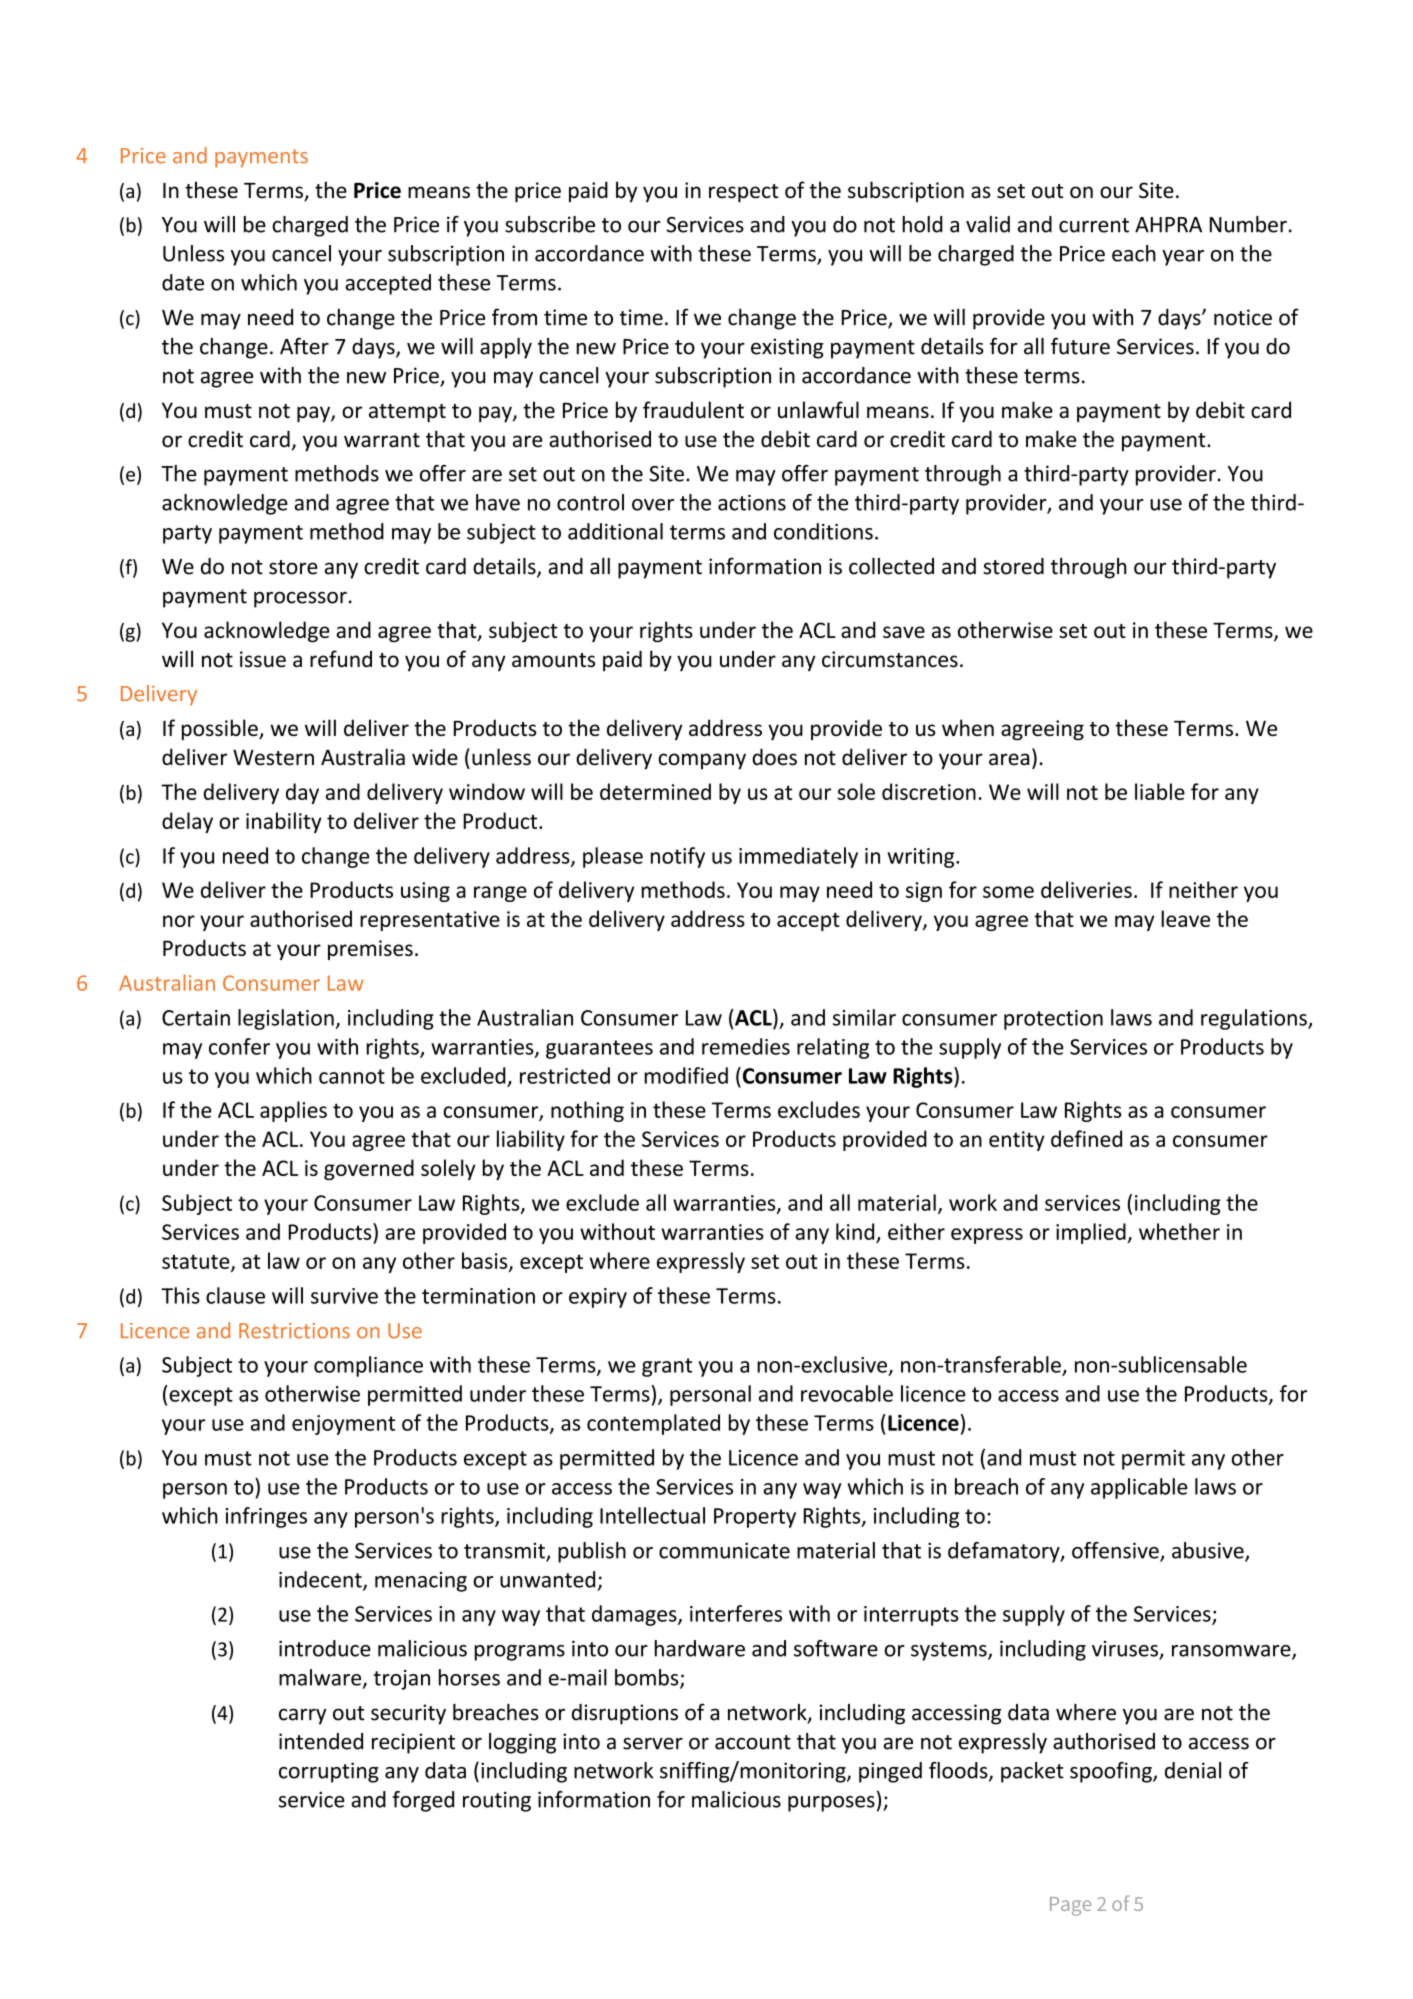  Describe the element at coordinates (341, 659) in the screenshot. I see `refund` at that location.
